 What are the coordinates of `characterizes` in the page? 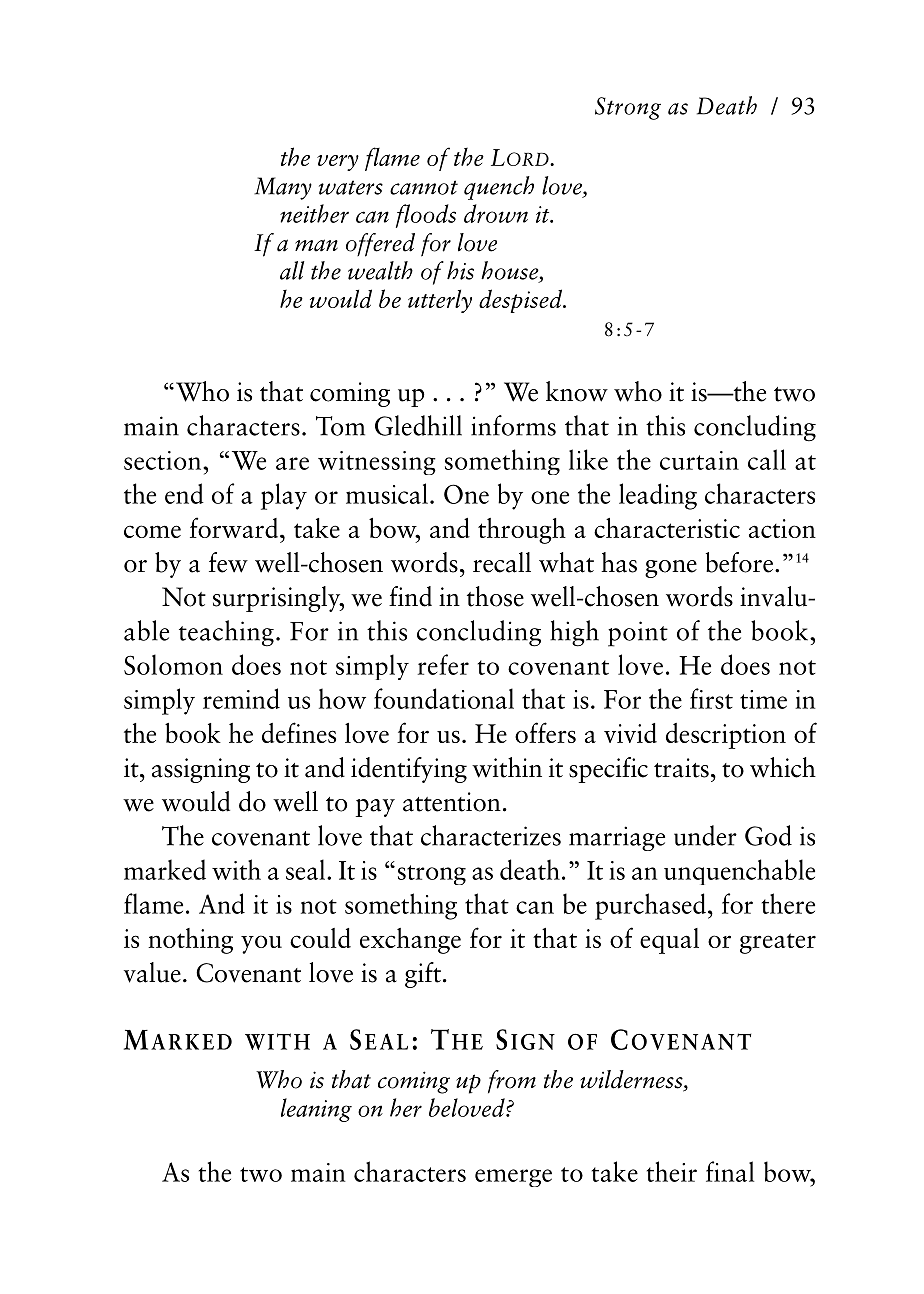 It's located at (491, 835).
